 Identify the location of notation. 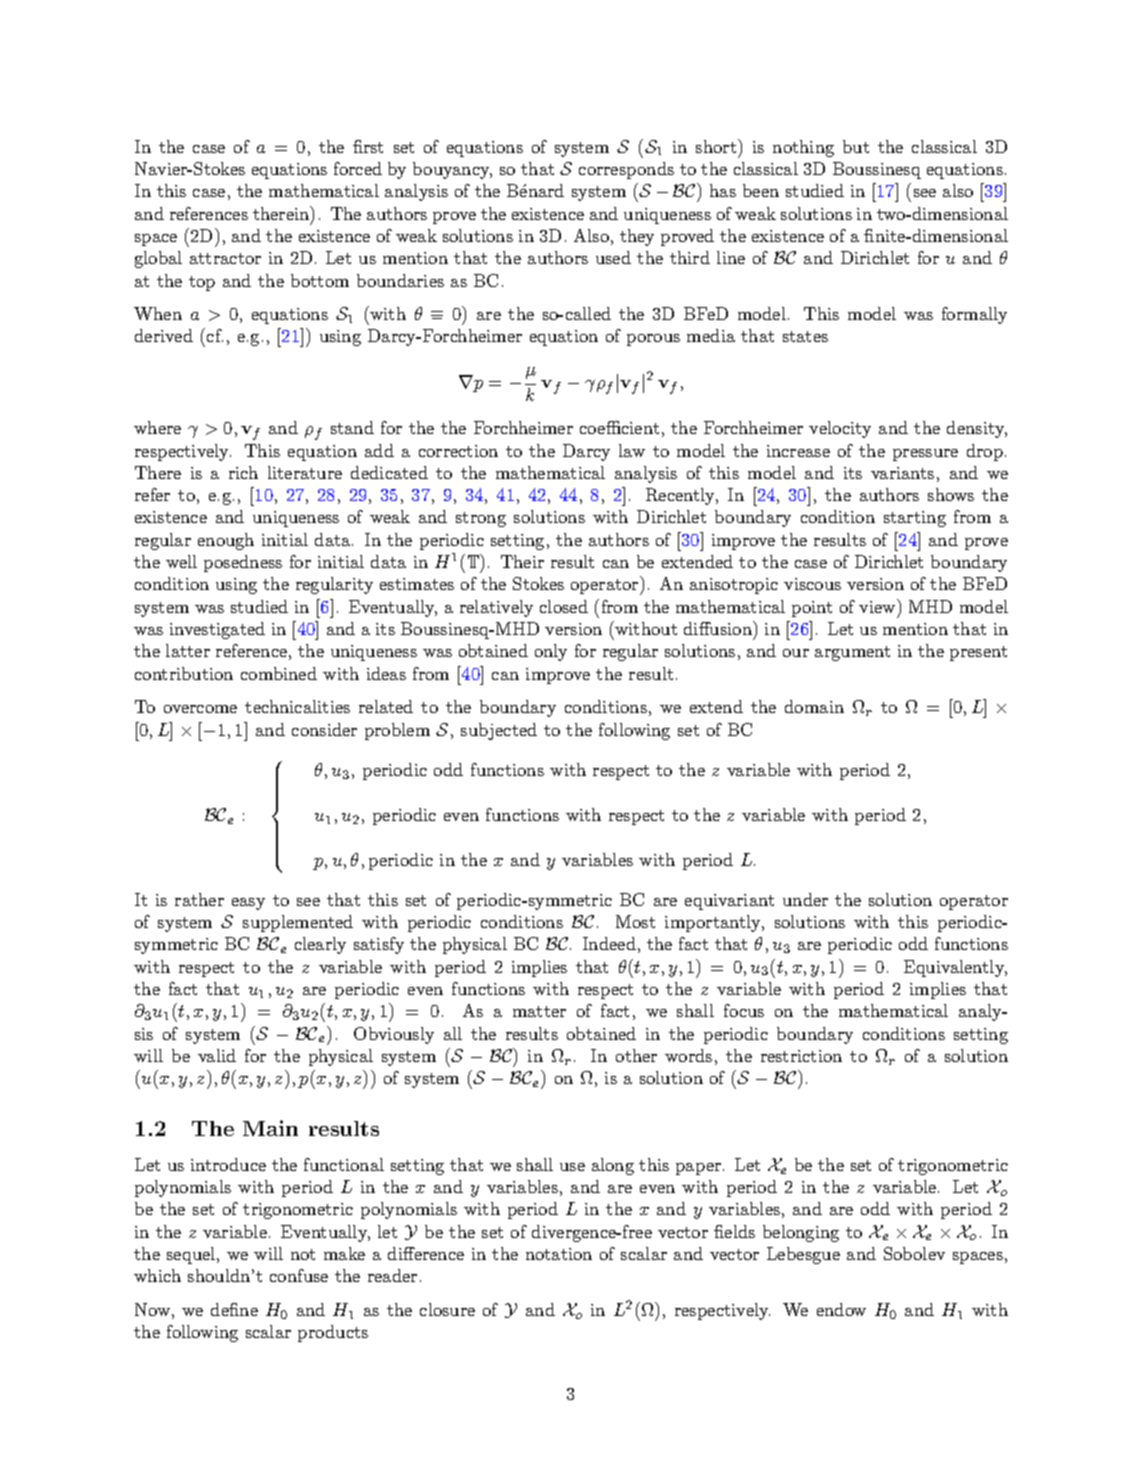
(559, 1254).
